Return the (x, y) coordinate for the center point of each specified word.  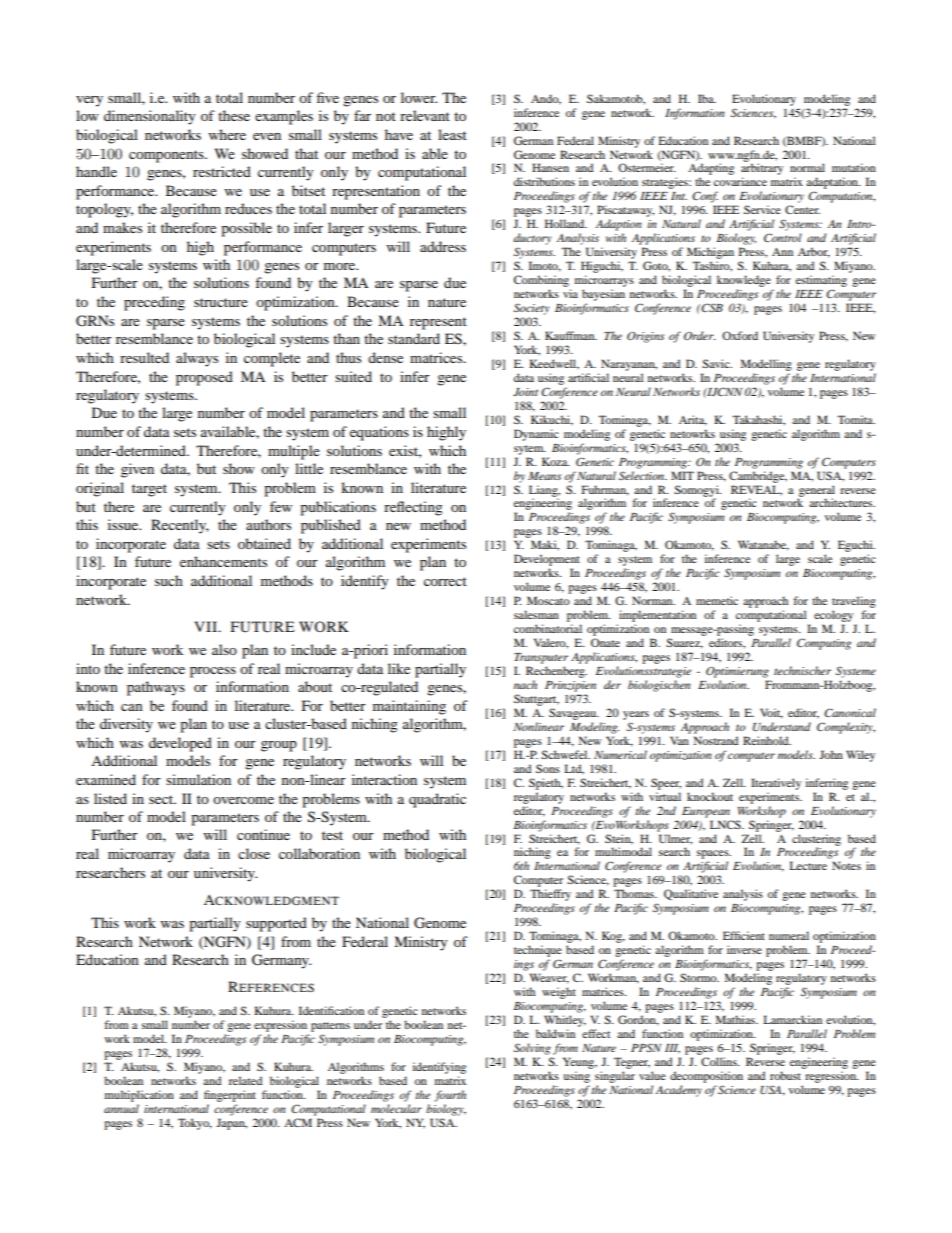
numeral (789, 935)
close (254, 853)
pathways (156, 688)
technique (538, 951)
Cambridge (758, 477)
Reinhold (767, 740)
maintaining (409, 707)
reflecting (413, 508)
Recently (180, 526)
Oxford (740, 335)
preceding (154, 303)
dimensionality (150, 117)
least (452, 134)
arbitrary (762, 170)
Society (532, 309)
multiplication (139, 1096)
